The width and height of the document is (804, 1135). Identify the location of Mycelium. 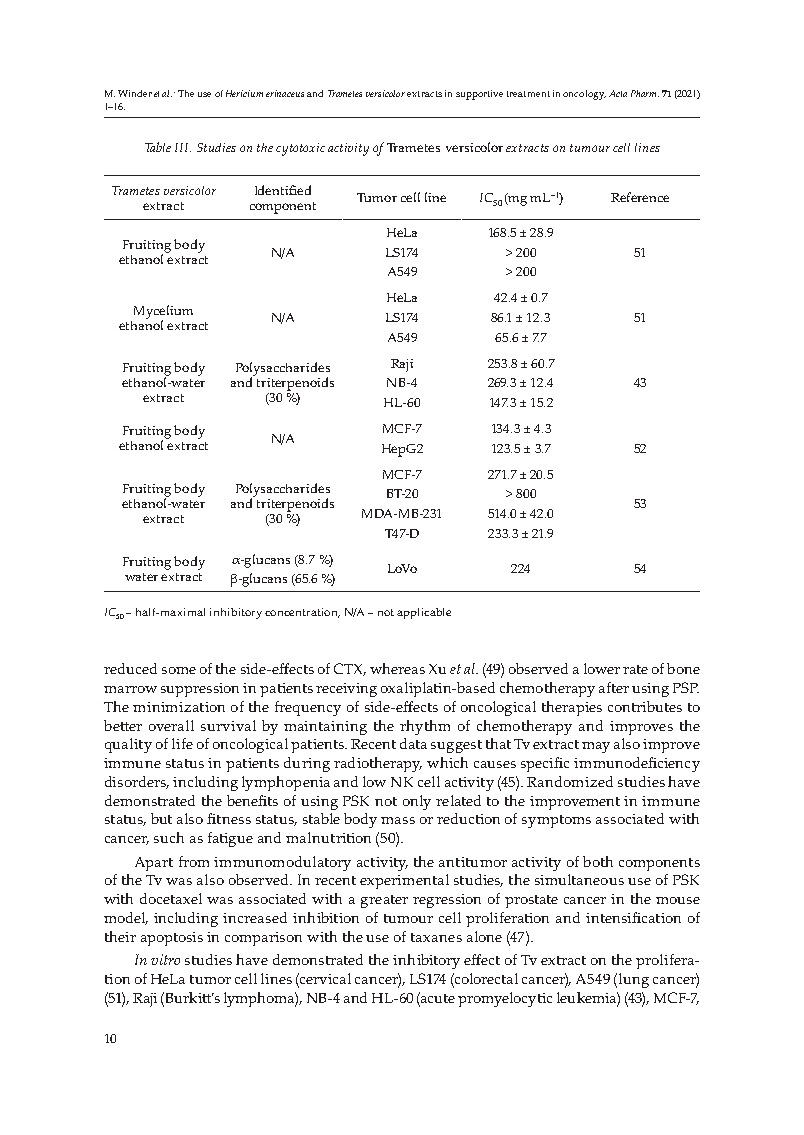
(163, 313).
